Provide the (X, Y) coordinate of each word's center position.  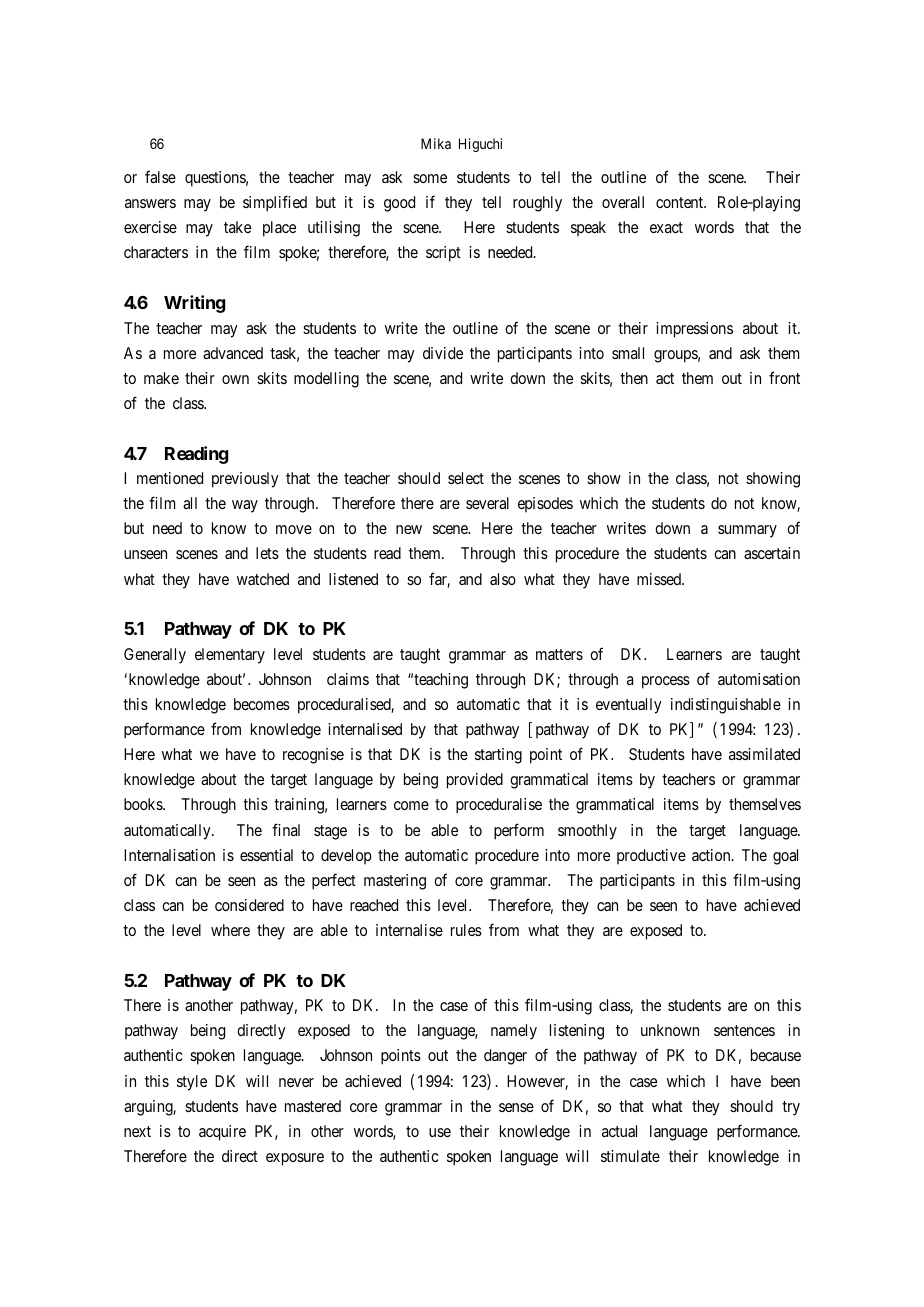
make (161, 378)
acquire (222, 1133)
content (681, 202)
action (712, 855)
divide (443, 353)
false (160, 176)
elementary (230, 656)
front (784, 377)
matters (559, 654)
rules (466, 930)
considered (249, 905)
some (430, 178)
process (666, 682)
